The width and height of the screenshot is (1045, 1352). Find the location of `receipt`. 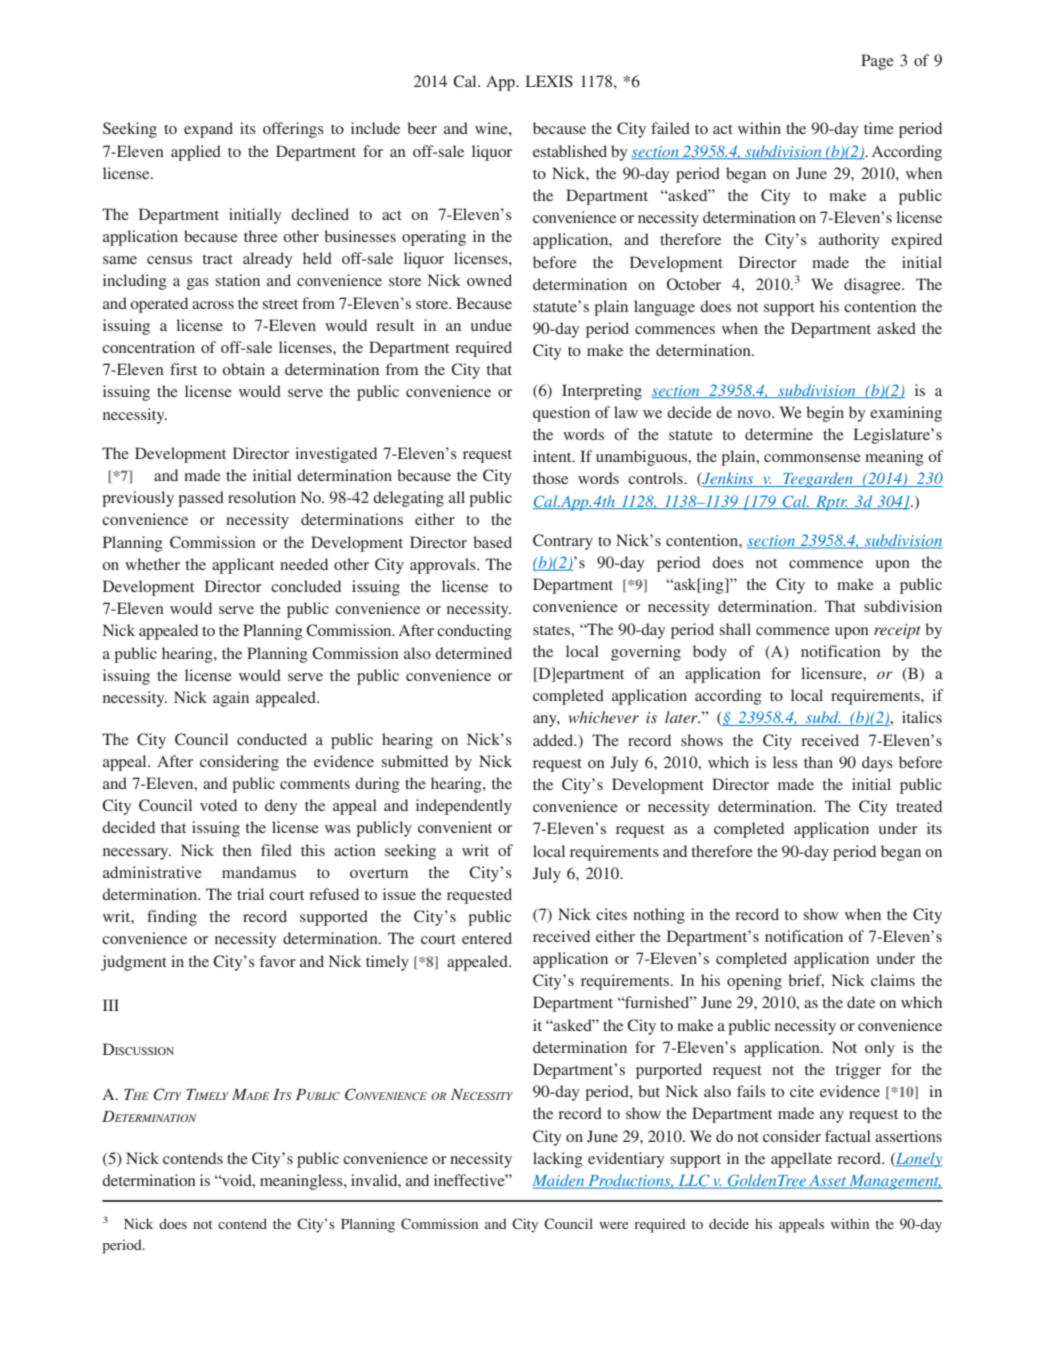

receipt is located at coordinates (897, 631).
